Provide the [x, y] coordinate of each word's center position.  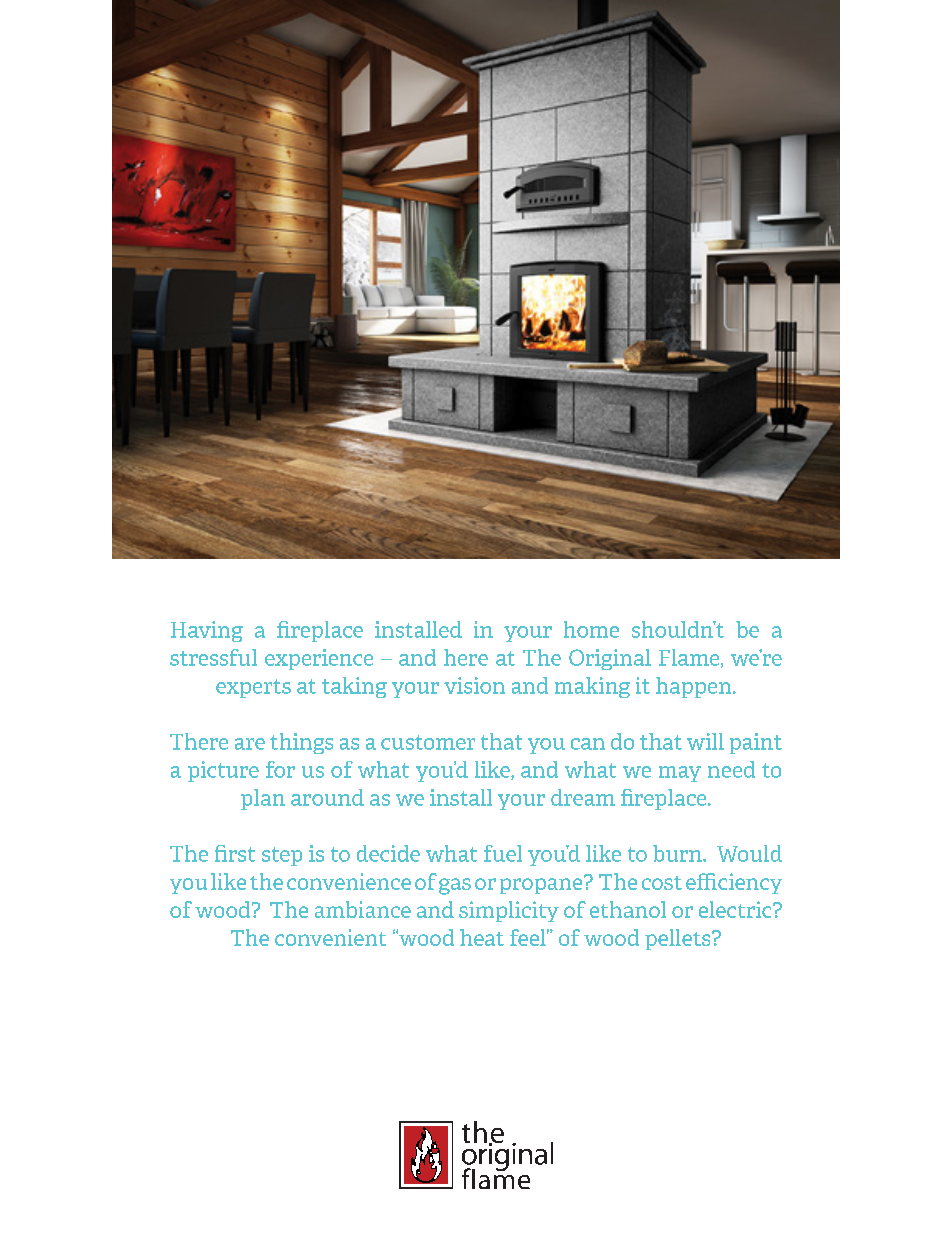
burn [678, 853]
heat [482, 937]
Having [207, 631]
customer [428, 742]
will [705, 741]
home [591, 629]
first [235, 853]
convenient [330, 937]
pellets [679, 939]
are [250, 744]
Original [610, 659]
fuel [503, 853]
